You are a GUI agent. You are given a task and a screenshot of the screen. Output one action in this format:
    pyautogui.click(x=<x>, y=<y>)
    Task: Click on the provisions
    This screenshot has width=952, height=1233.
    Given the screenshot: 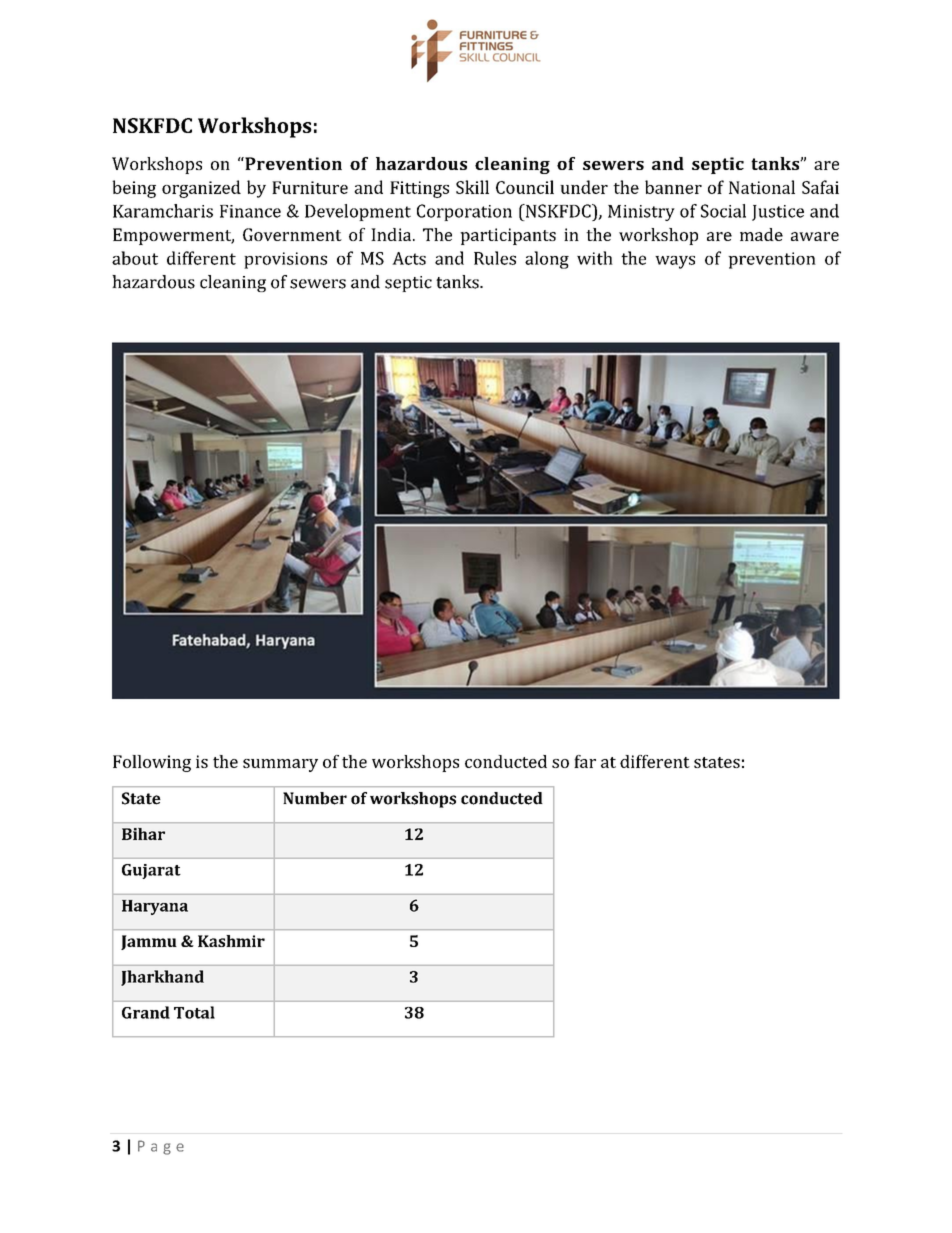 What is the action you would take?
    pyautogui.click(x=285, y=260)
